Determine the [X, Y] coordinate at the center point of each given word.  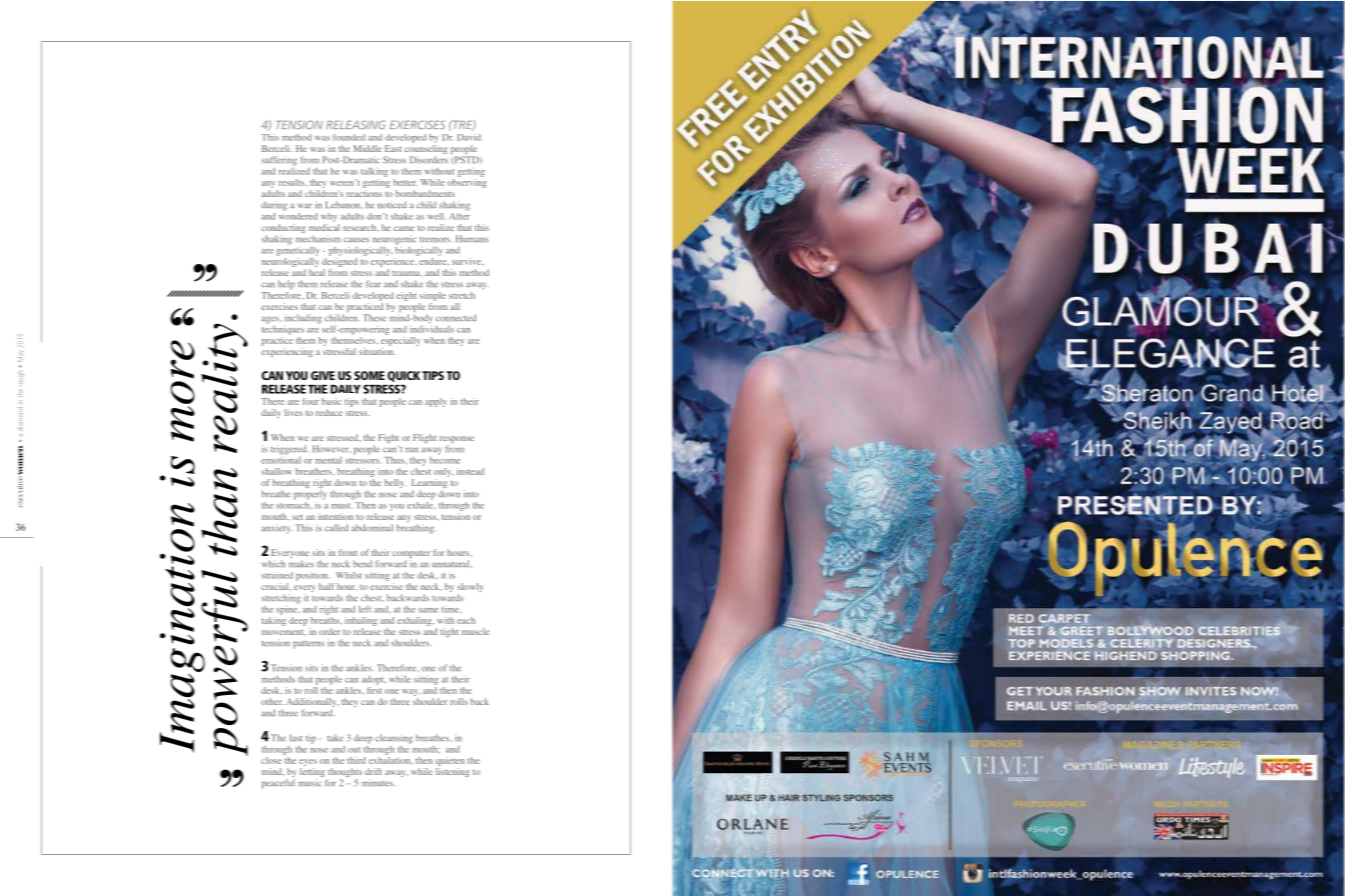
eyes [308, 762]
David [469, 137]
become [445, 459]
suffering [279, 161]
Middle [368, 148]
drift [373, 771]
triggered [290, 450]
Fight [388, 440]
